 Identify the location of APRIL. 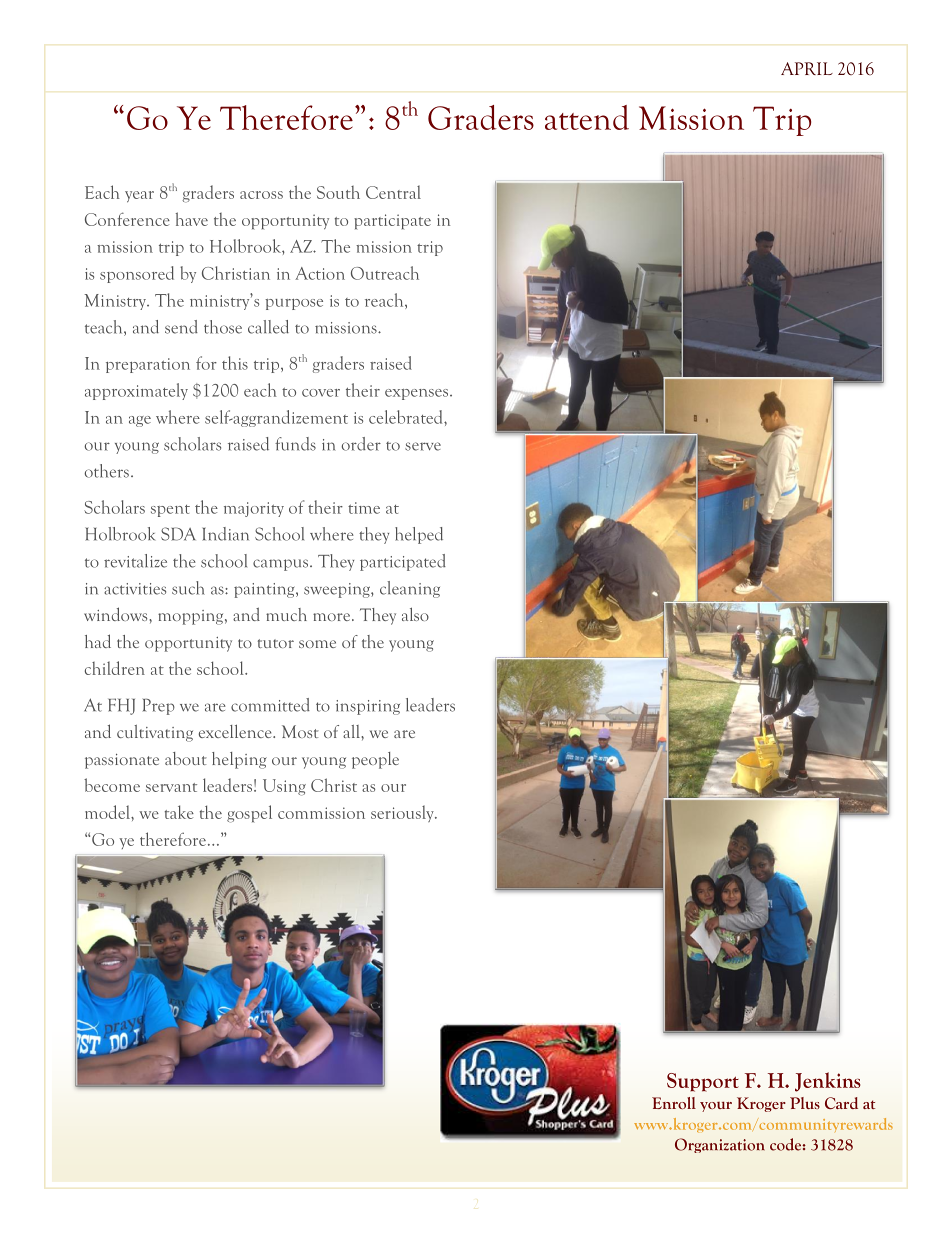
(807, 68).
